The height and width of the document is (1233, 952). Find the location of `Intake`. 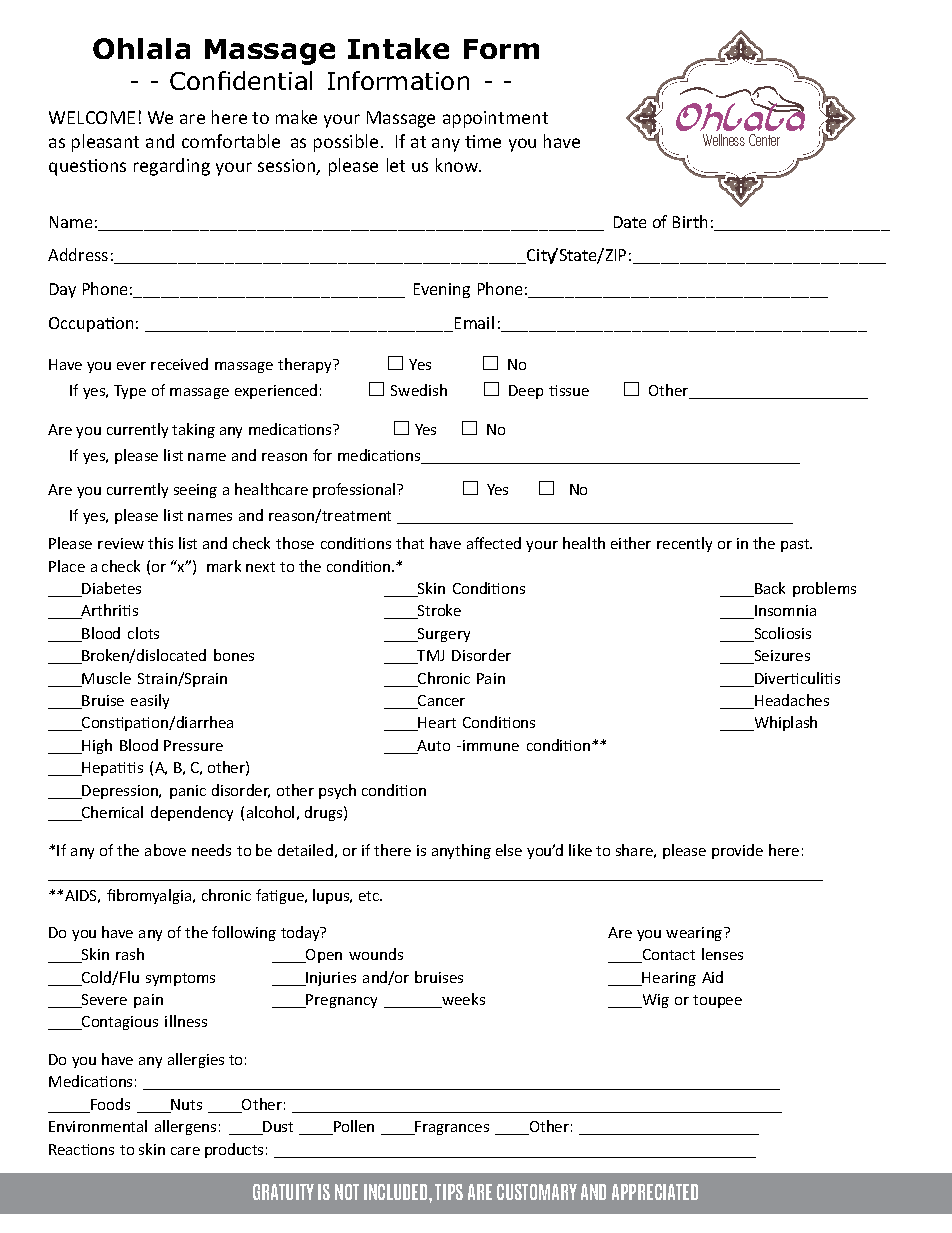

Intake is located at coordinates (398, 48).
